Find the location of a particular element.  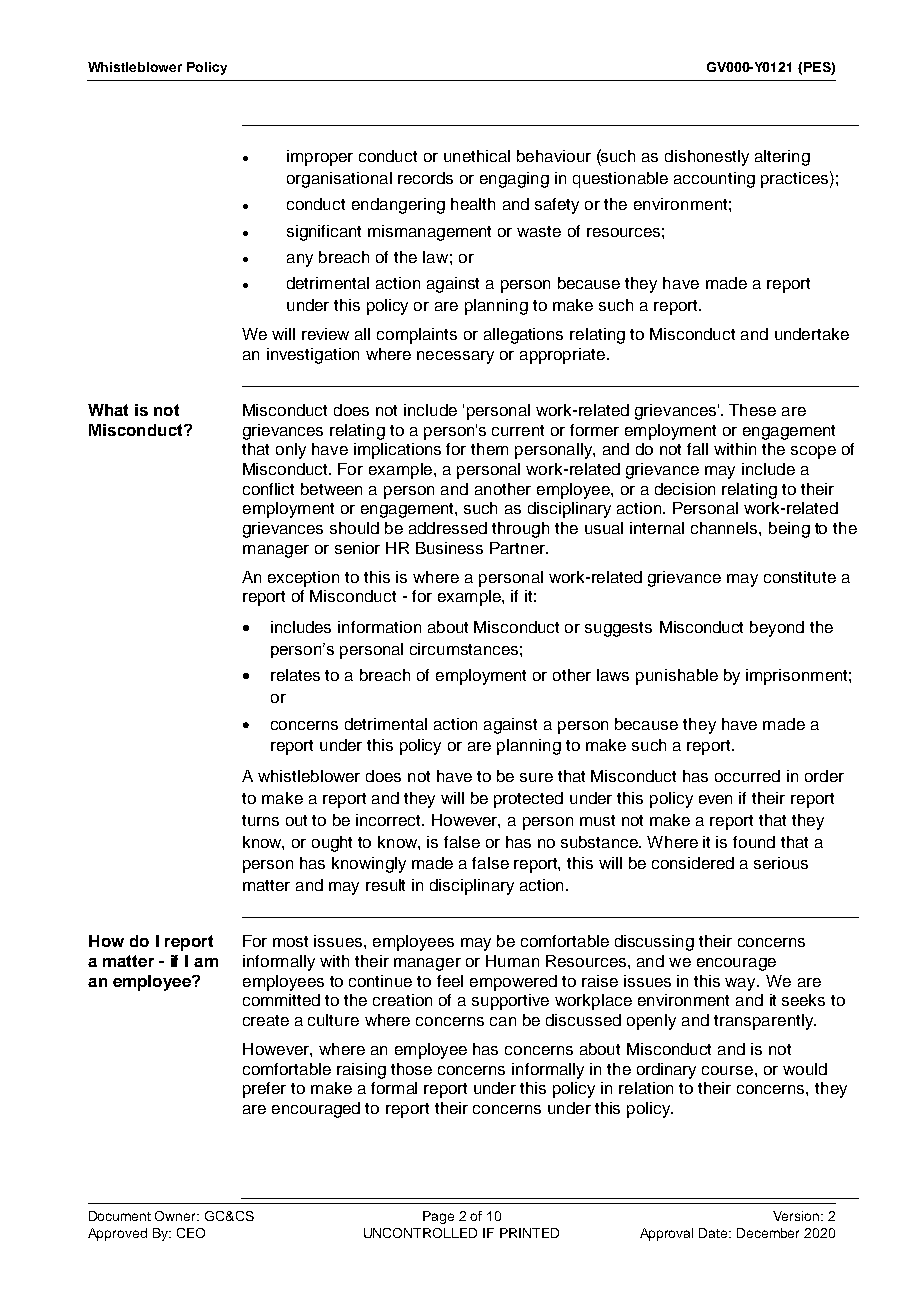

improper is located at coordinates (320, 158).
